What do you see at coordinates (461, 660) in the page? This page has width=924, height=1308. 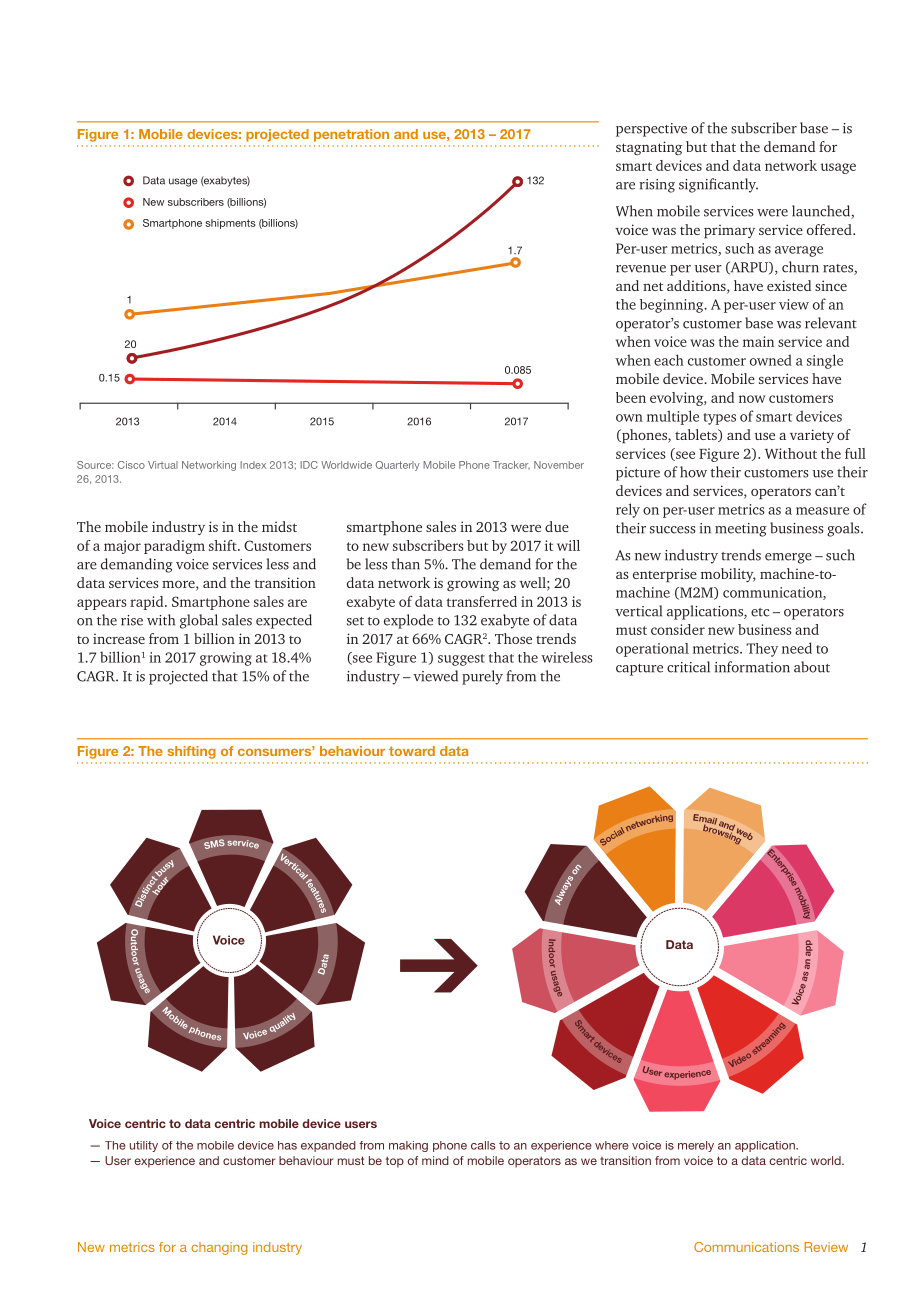 I see `suggest` at bounding box center [461, 660].
